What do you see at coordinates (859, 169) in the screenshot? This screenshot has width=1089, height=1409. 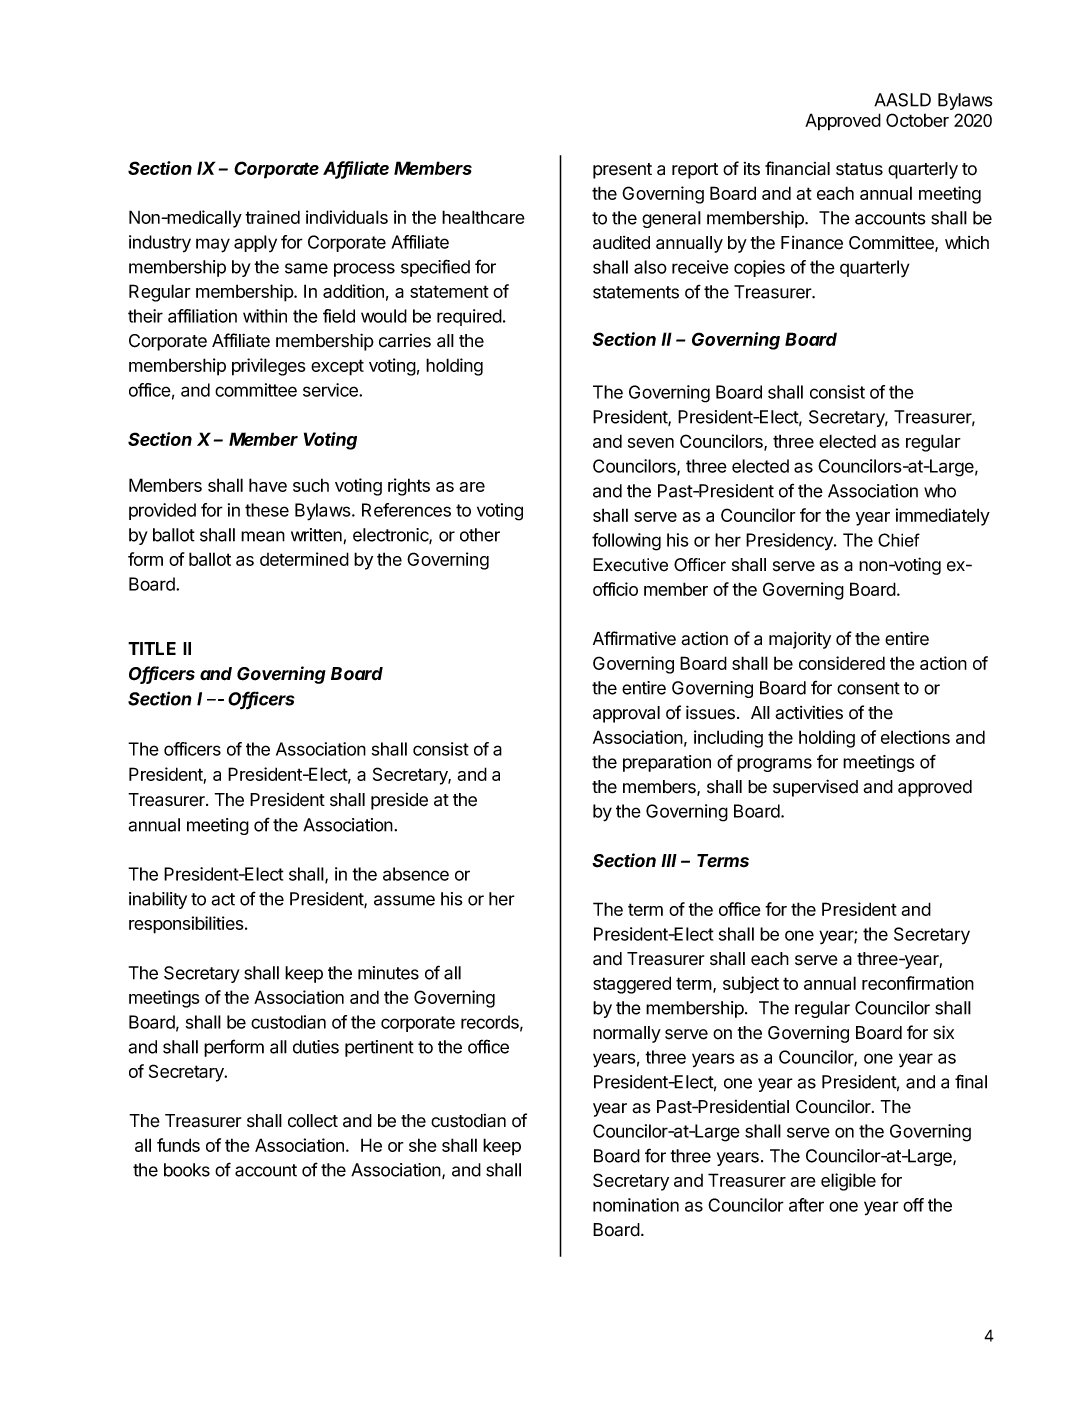 I see `status` at bounding box center [859, 169].
